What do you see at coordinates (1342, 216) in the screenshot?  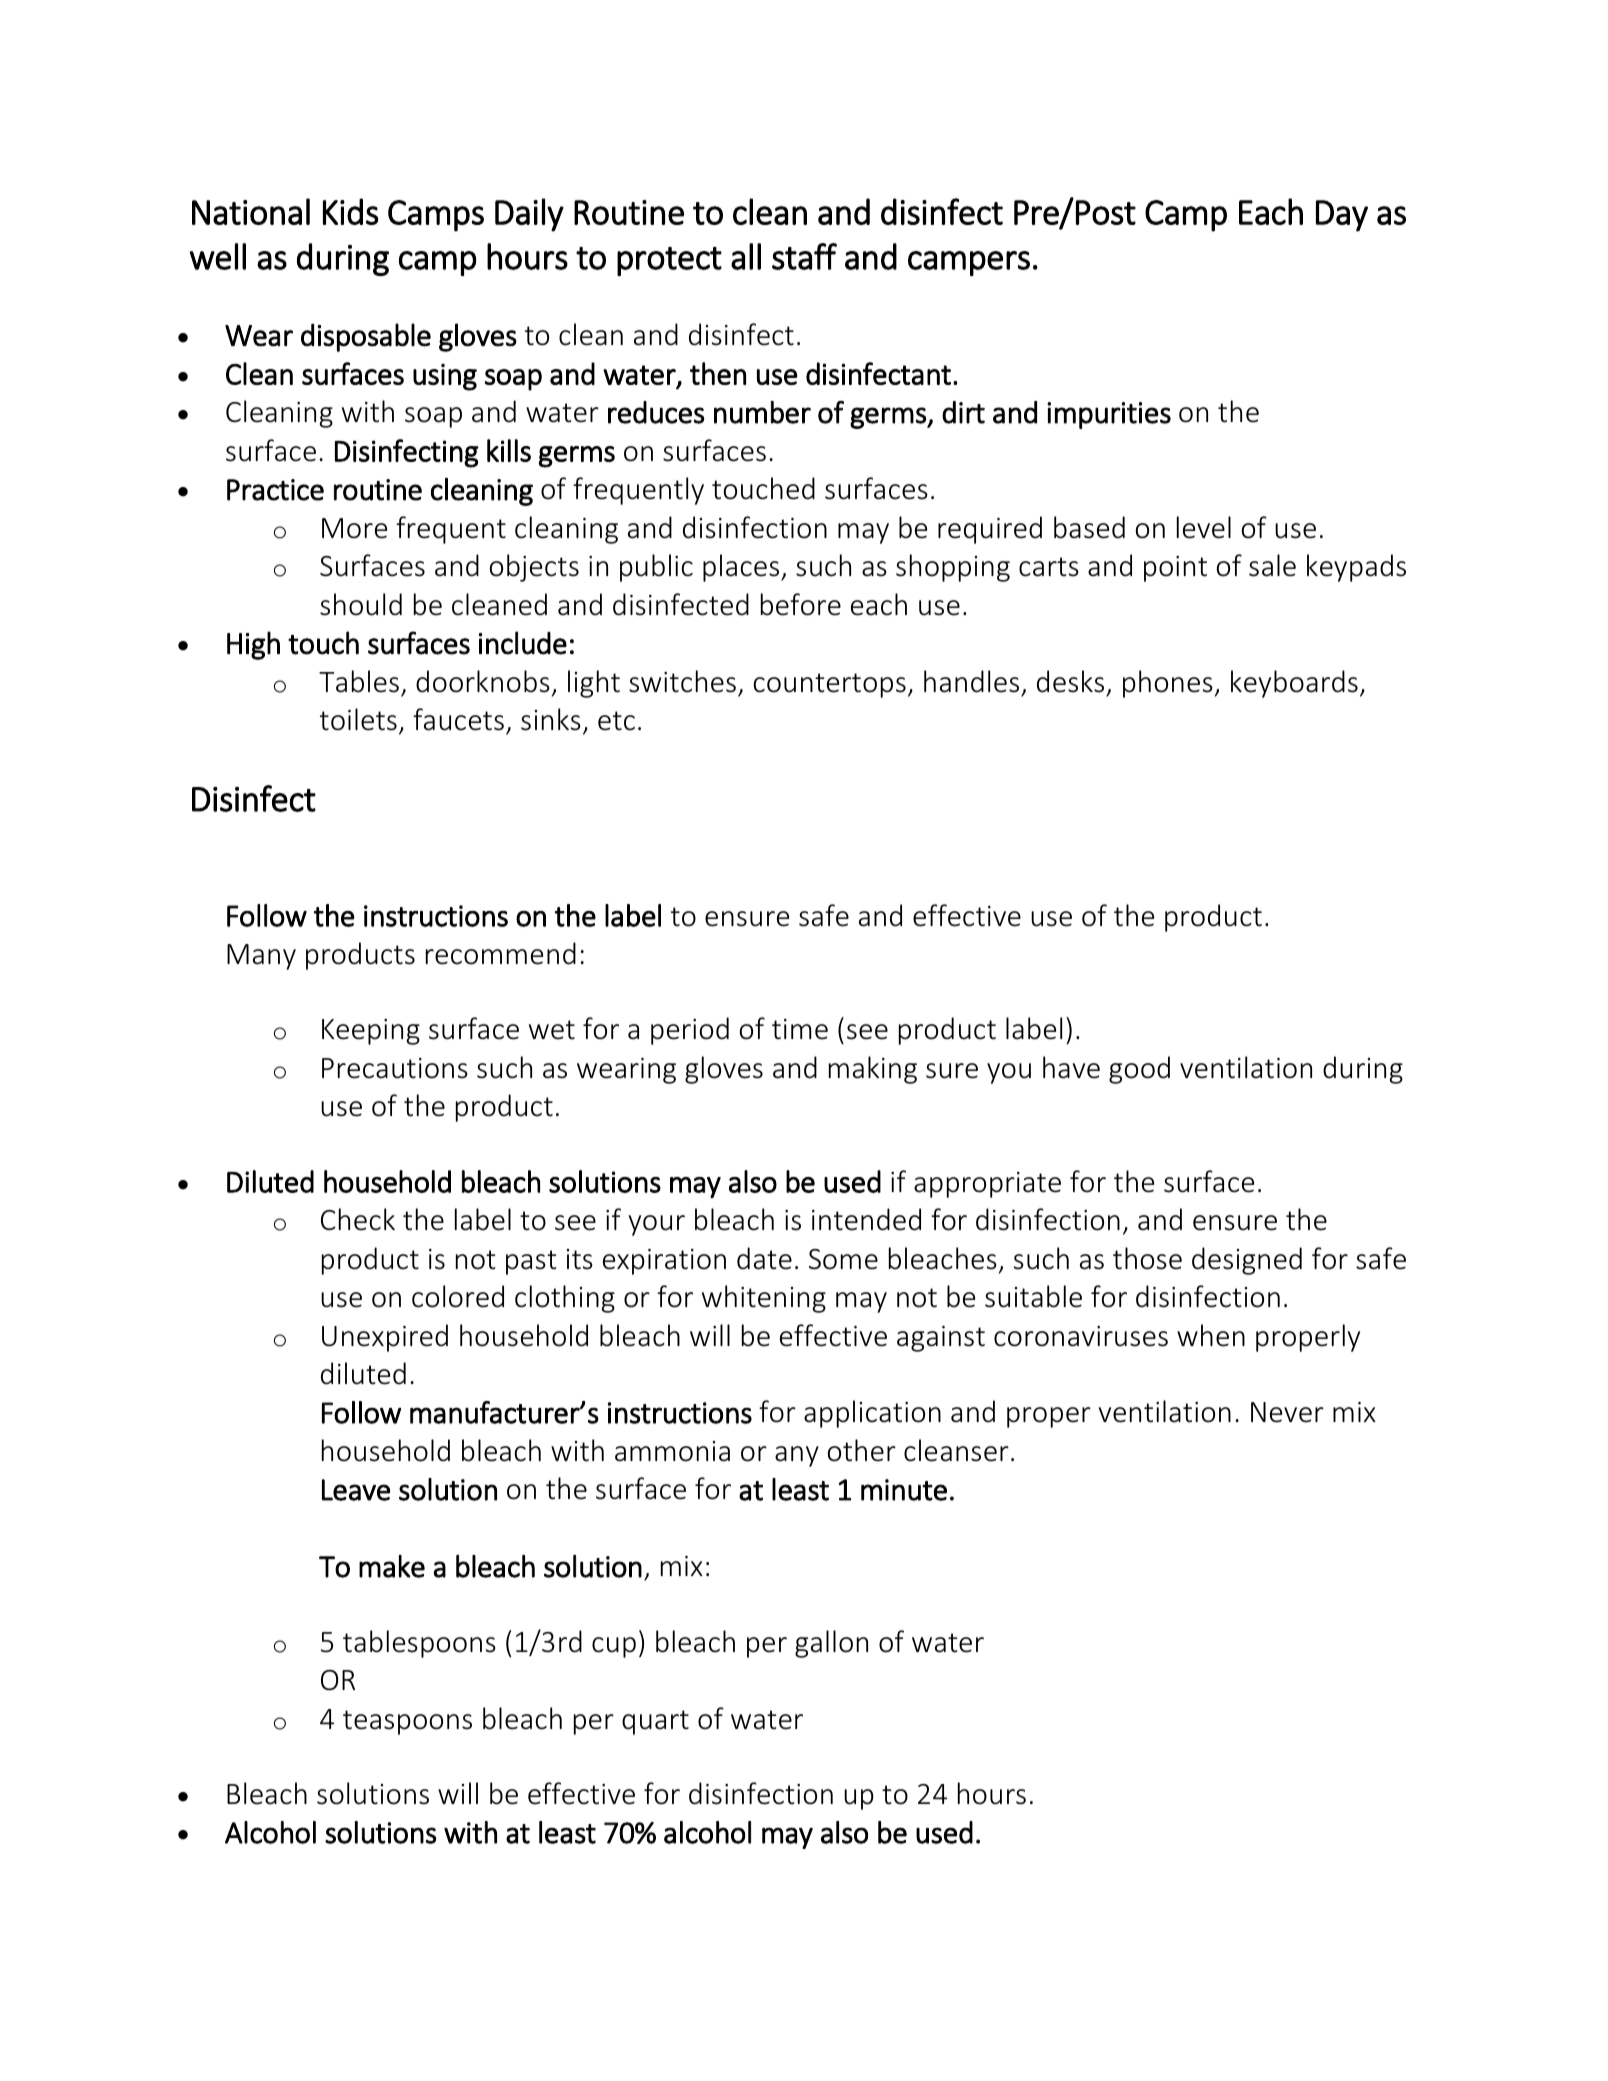 I see `Day` at bounding box center [1342, 216].
